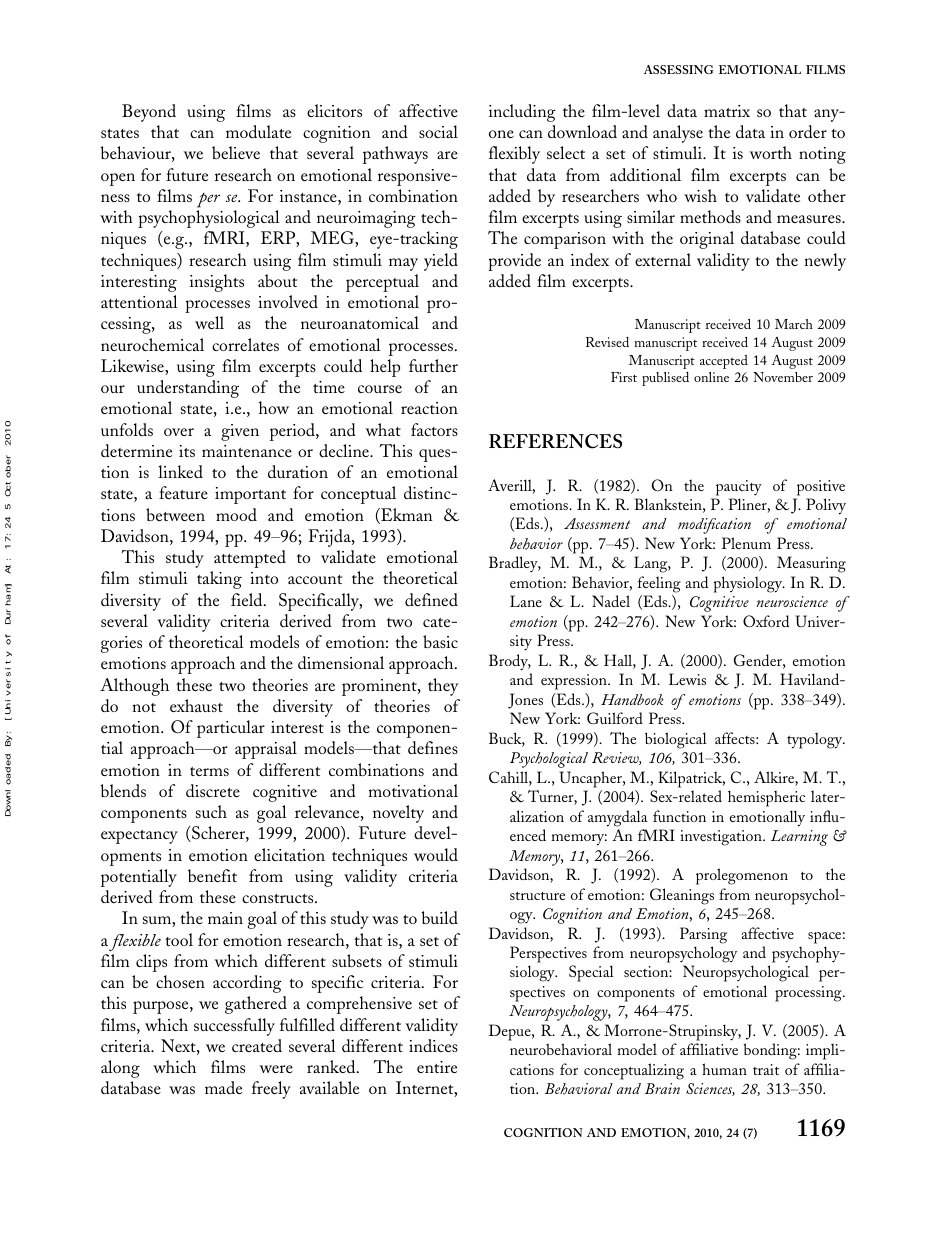 Image resolution: width=952 pixels, height=1239 pixels. Describe the element at coordinates (231, 729) in the page. I see `particular` at that location.
